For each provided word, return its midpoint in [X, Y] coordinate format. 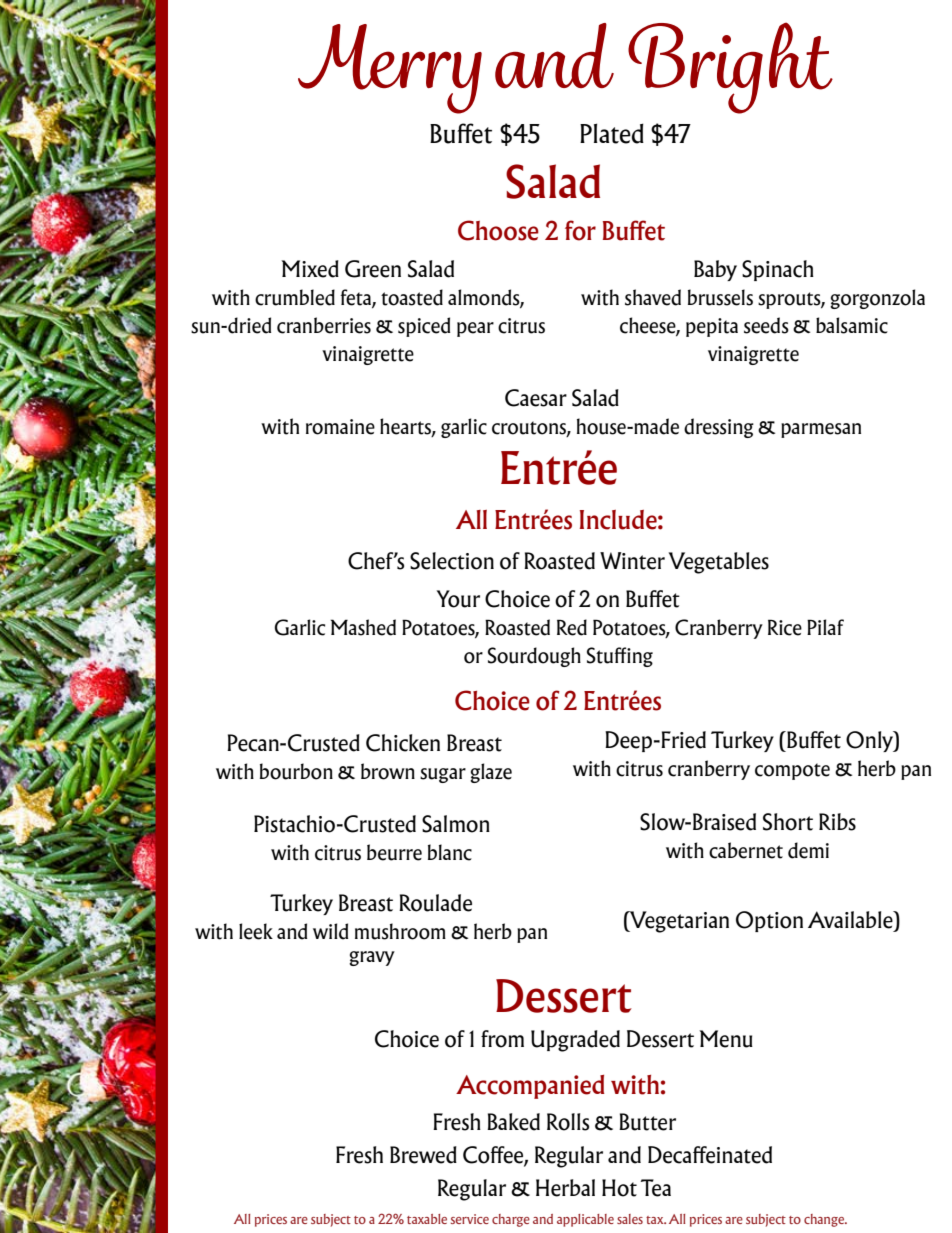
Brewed [423, 1155]
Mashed [363, 627]
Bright [730, 68]
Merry [390, 69]
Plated [612, 133]
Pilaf [825, 627]
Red [572, 627]
